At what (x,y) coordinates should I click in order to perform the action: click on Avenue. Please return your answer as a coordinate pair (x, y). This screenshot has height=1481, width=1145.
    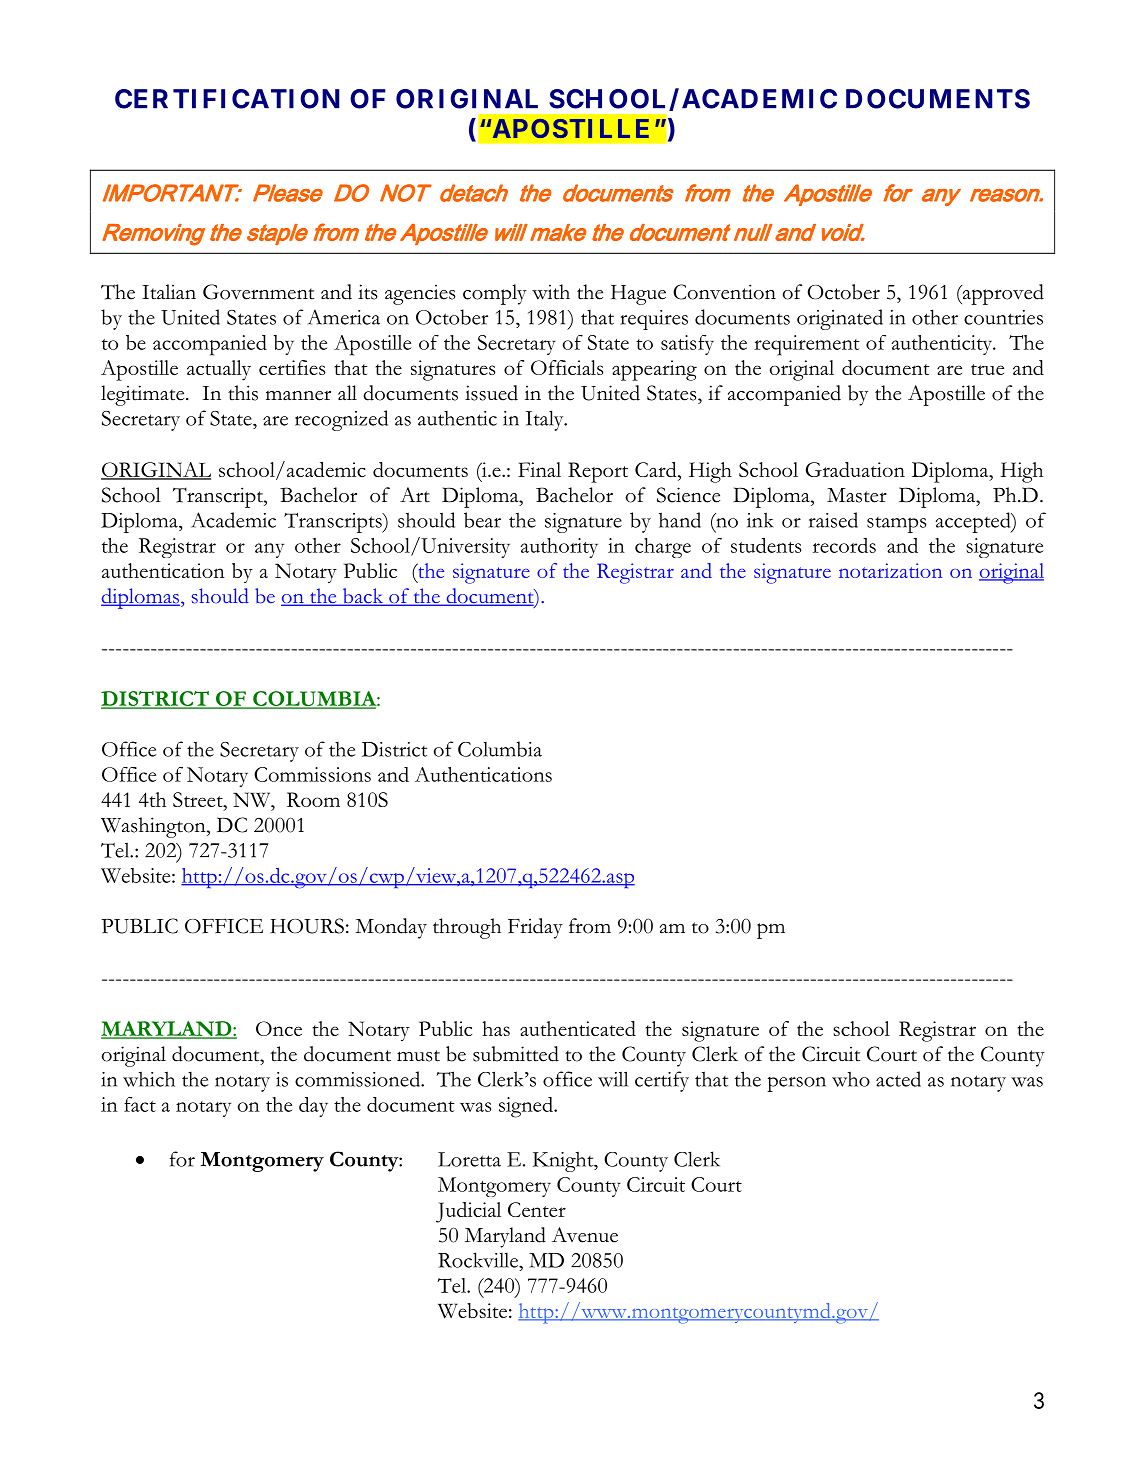
    Looking at the image, I should click on (585, 1235).
